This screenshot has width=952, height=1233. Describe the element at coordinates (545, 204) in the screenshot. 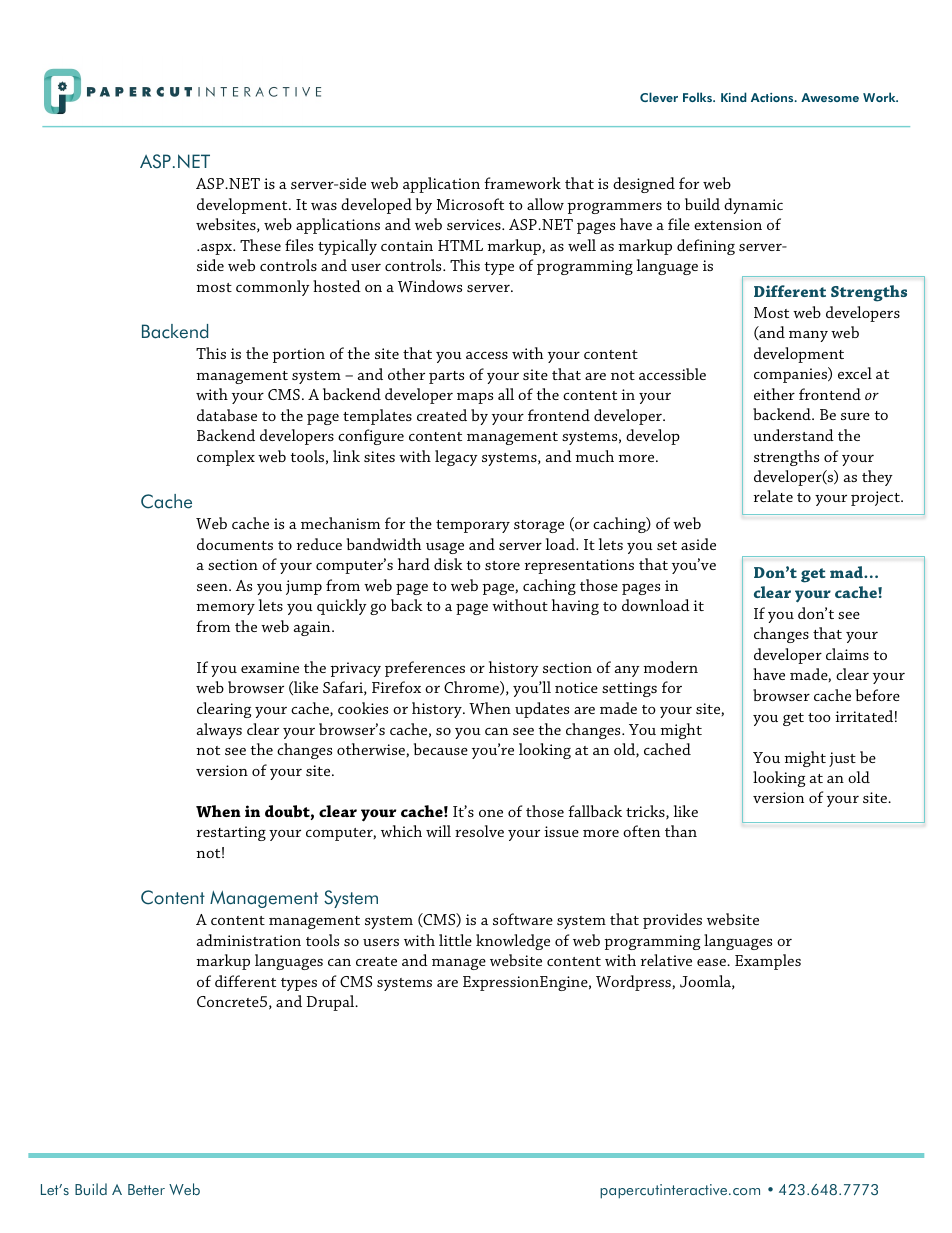

I see `allow` at that location.
